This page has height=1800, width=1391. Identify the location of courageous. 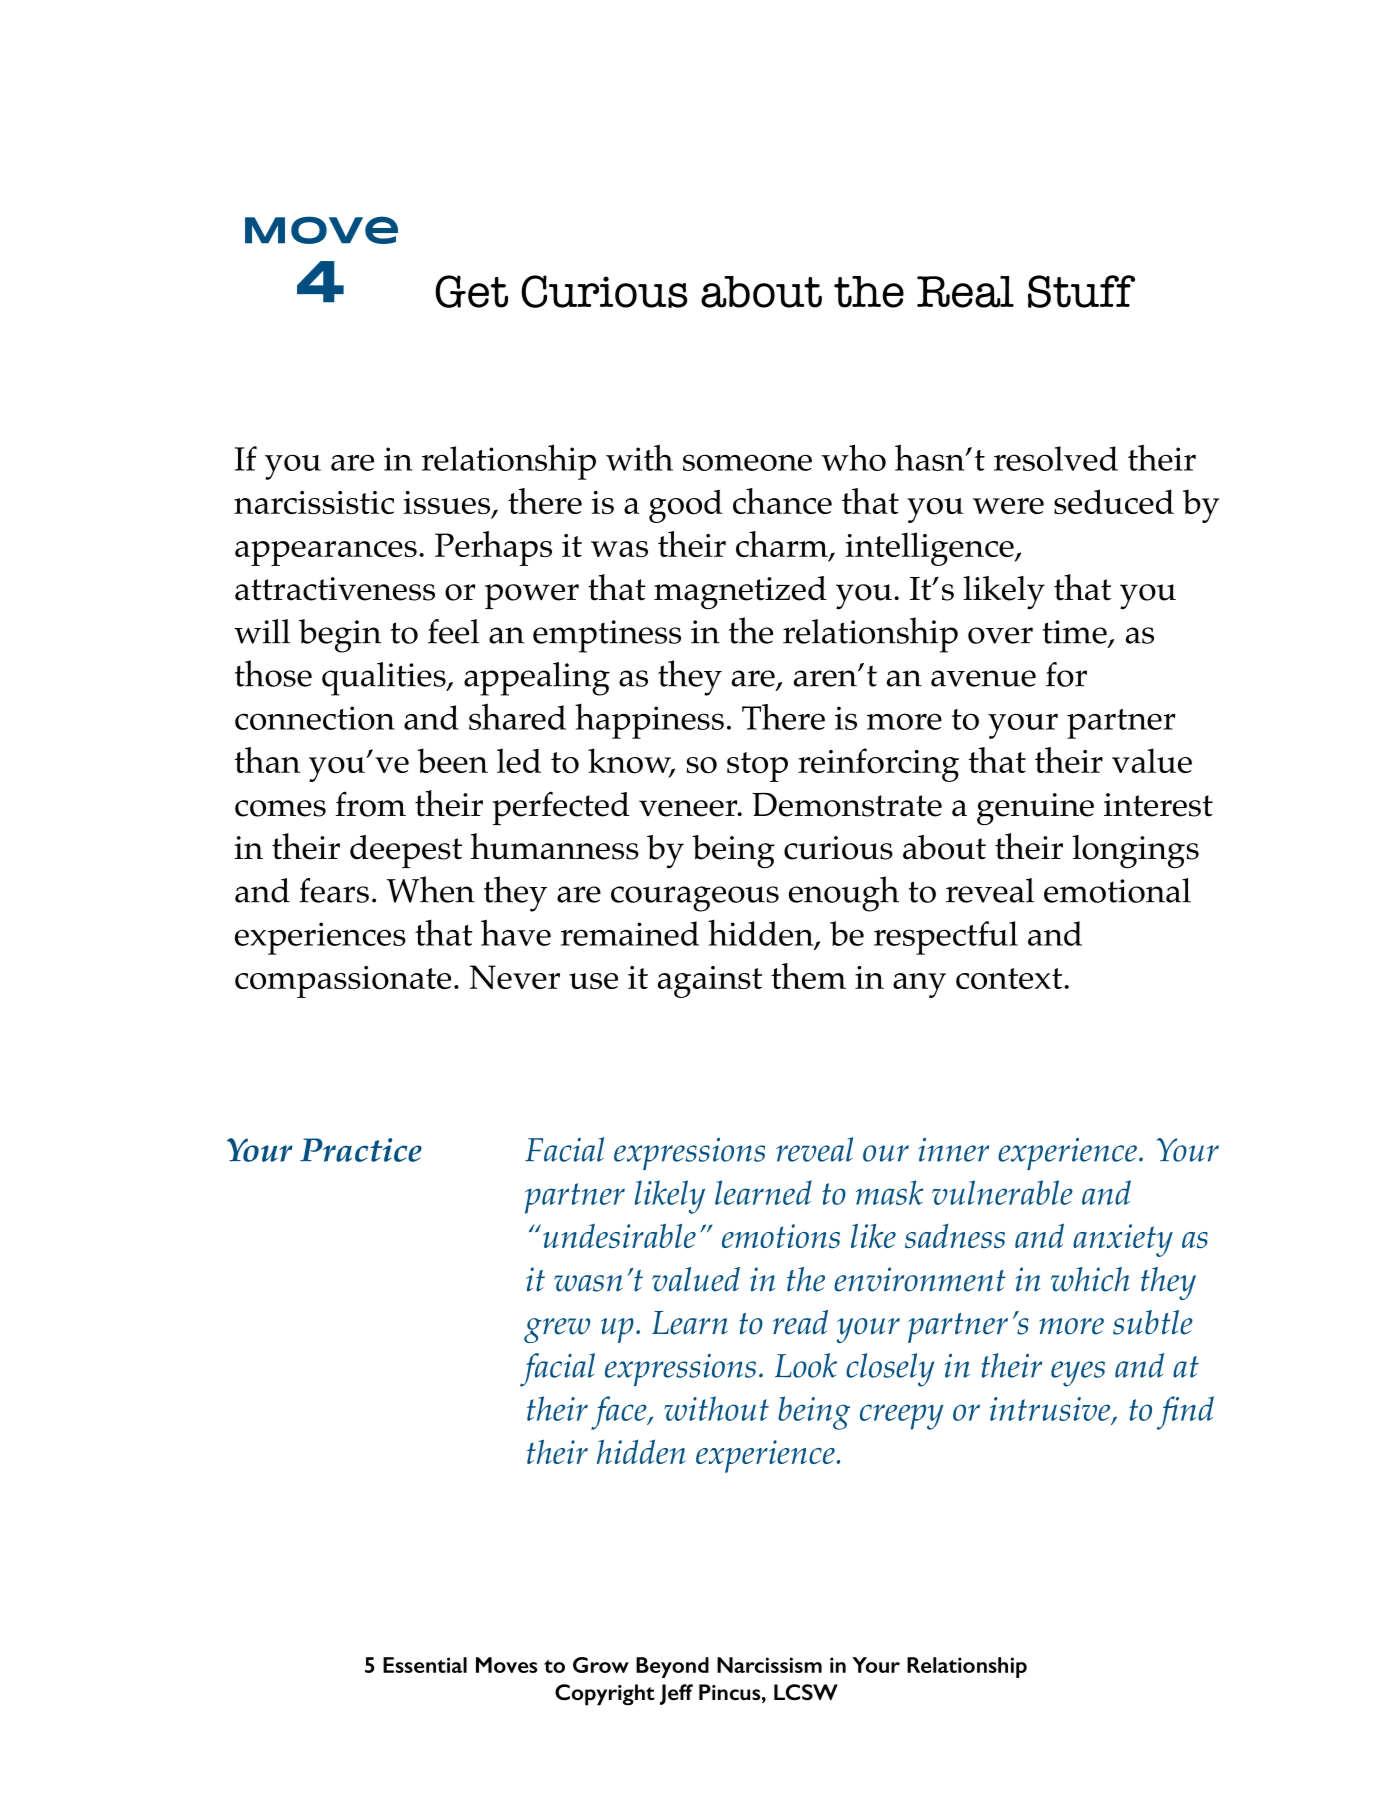
(695, 899).
